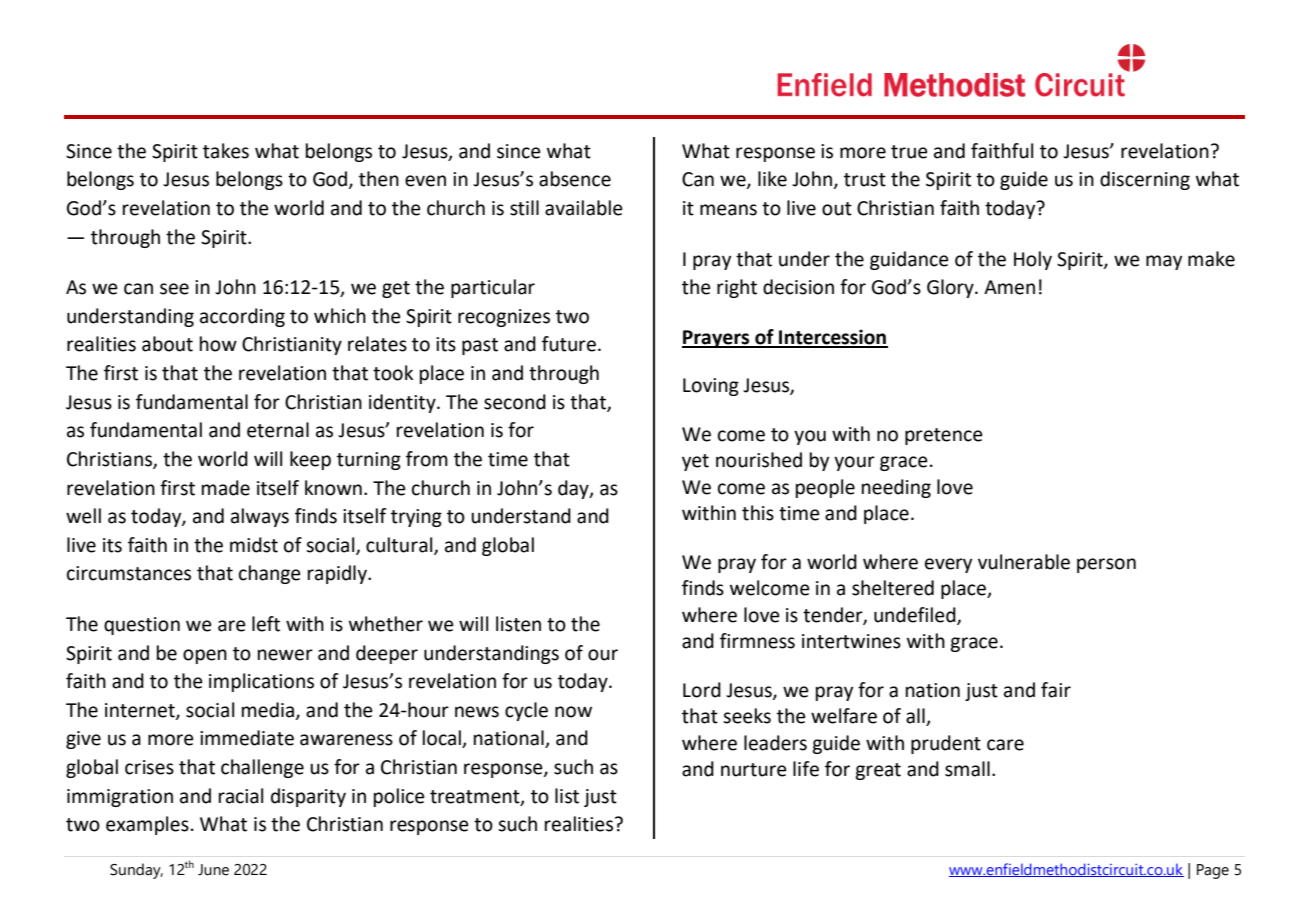 This screenshot has width=1308, height=924. Describe the element at coordinates (226, 151) in the screenshot. I see `takes` at that location.
